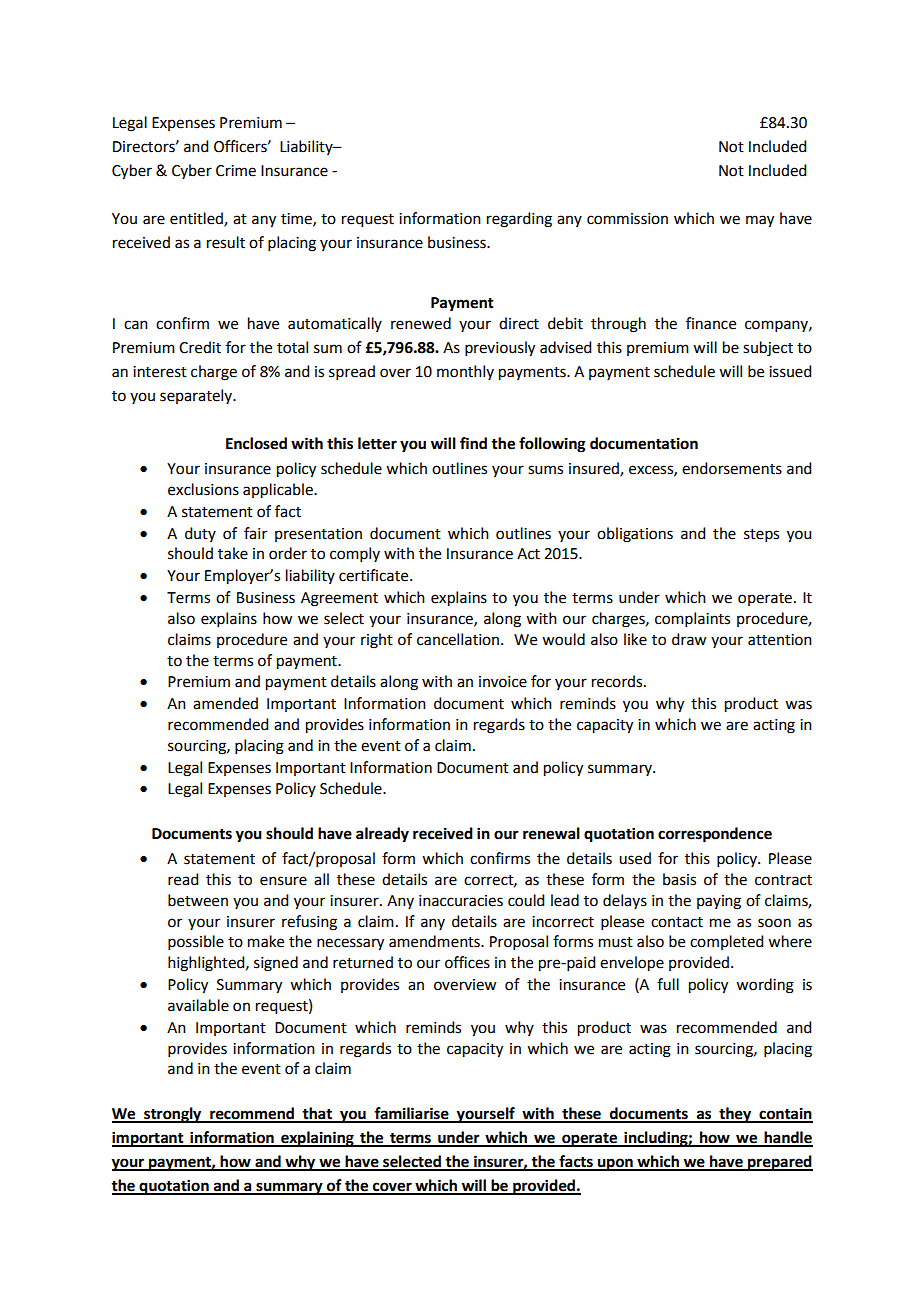  I want to click on endorsements, so click(732, 468).
